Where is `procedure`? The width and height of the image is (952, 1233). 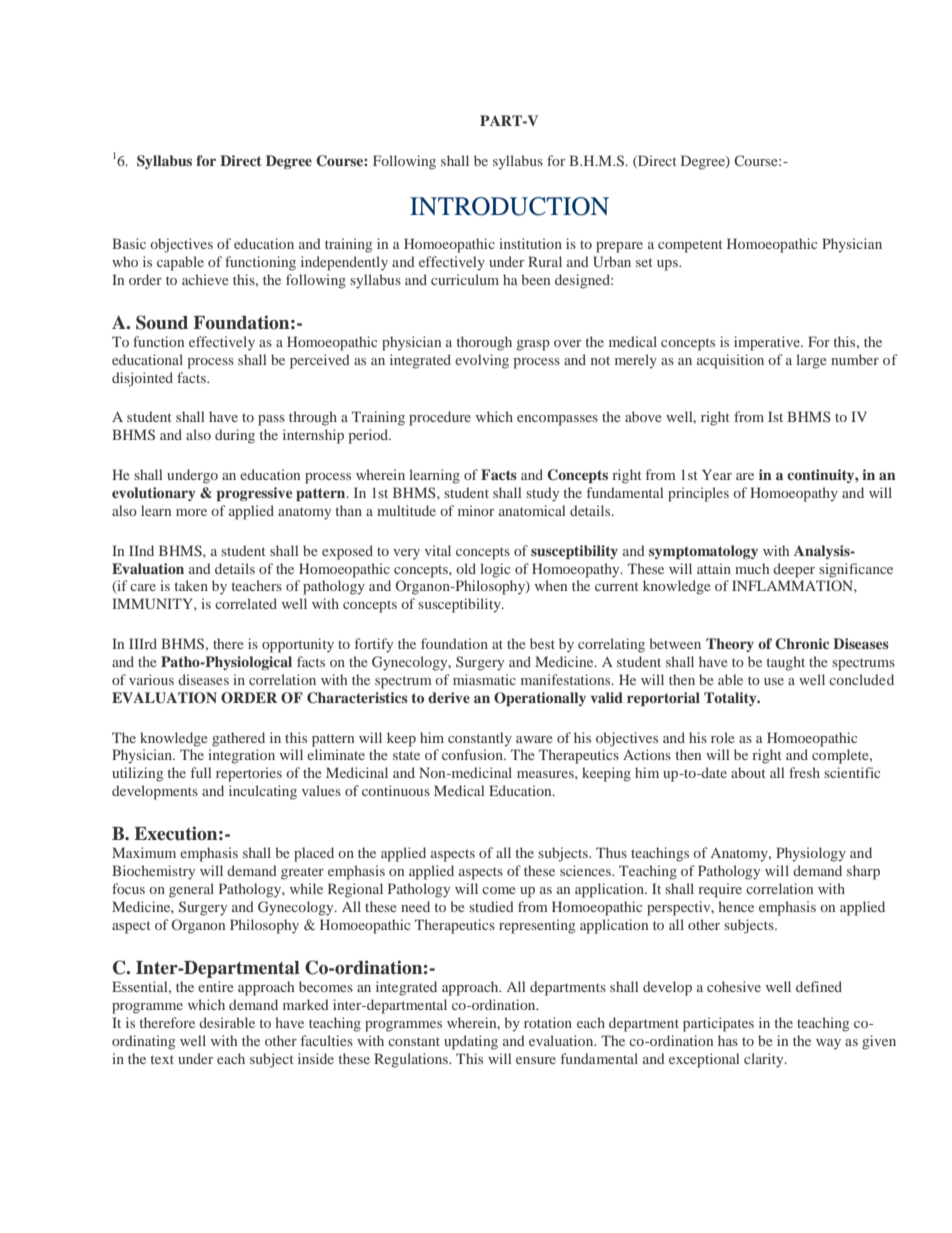 procedure is located at coordinates (440, 418).
